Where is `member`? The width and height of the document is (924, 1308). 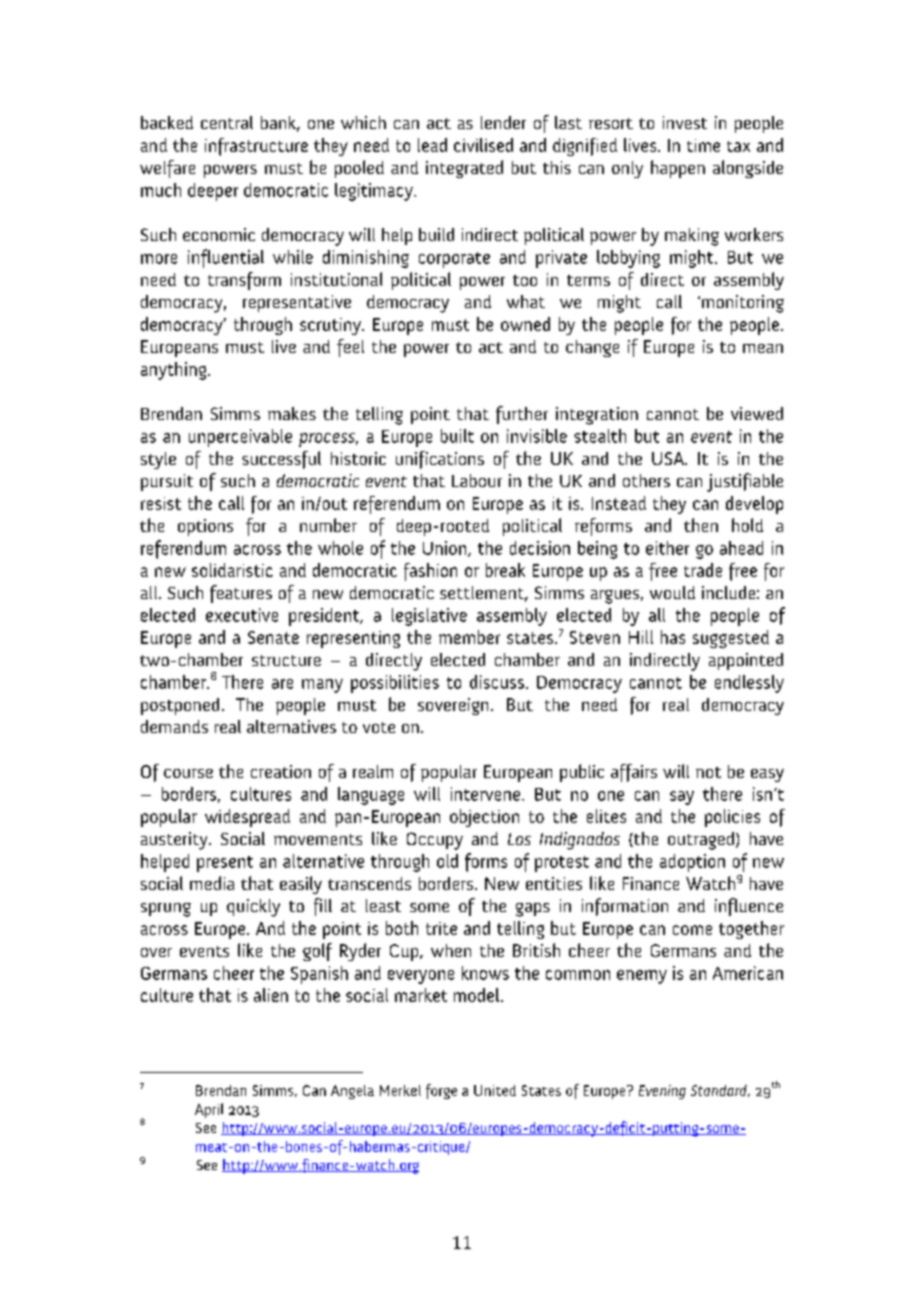 member is located at coordinates (469, 637).
